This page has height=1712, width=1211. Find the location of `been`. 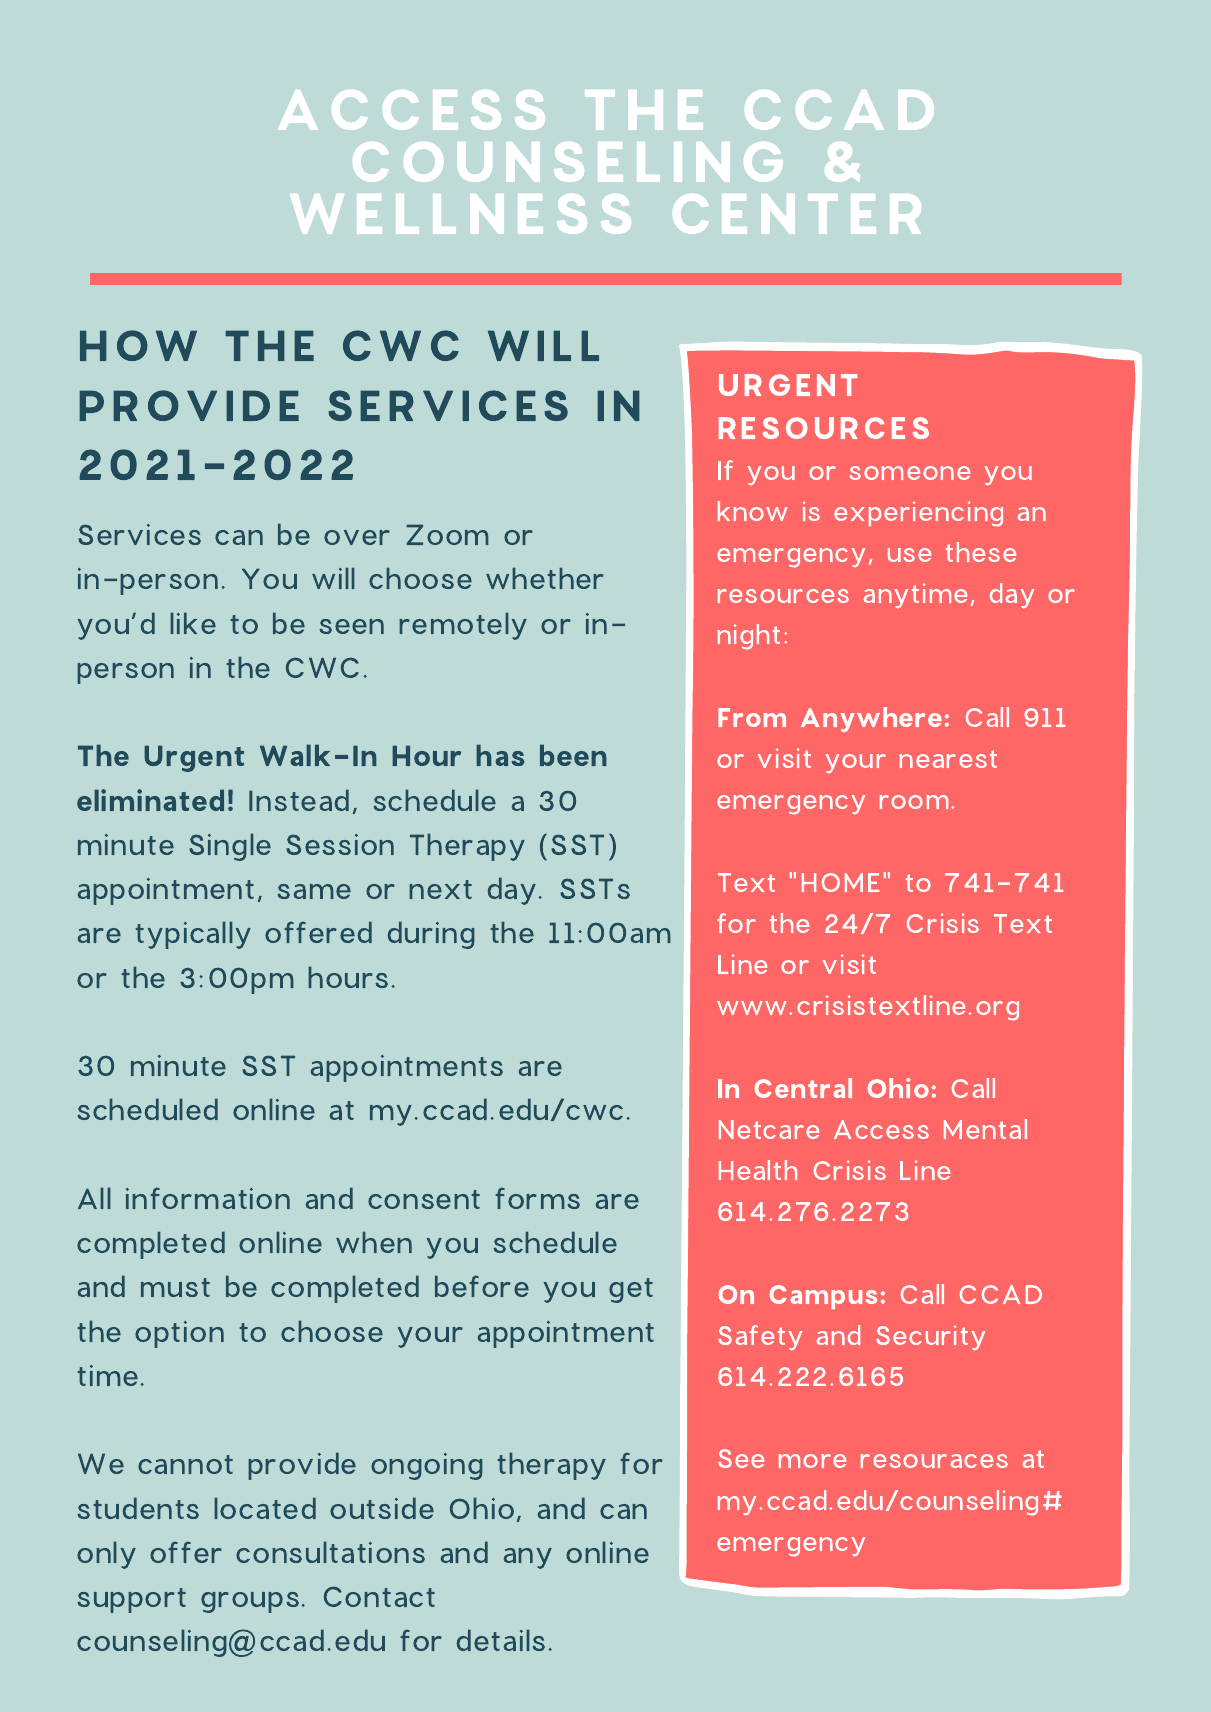

been is located at coordinates (573, 755).
